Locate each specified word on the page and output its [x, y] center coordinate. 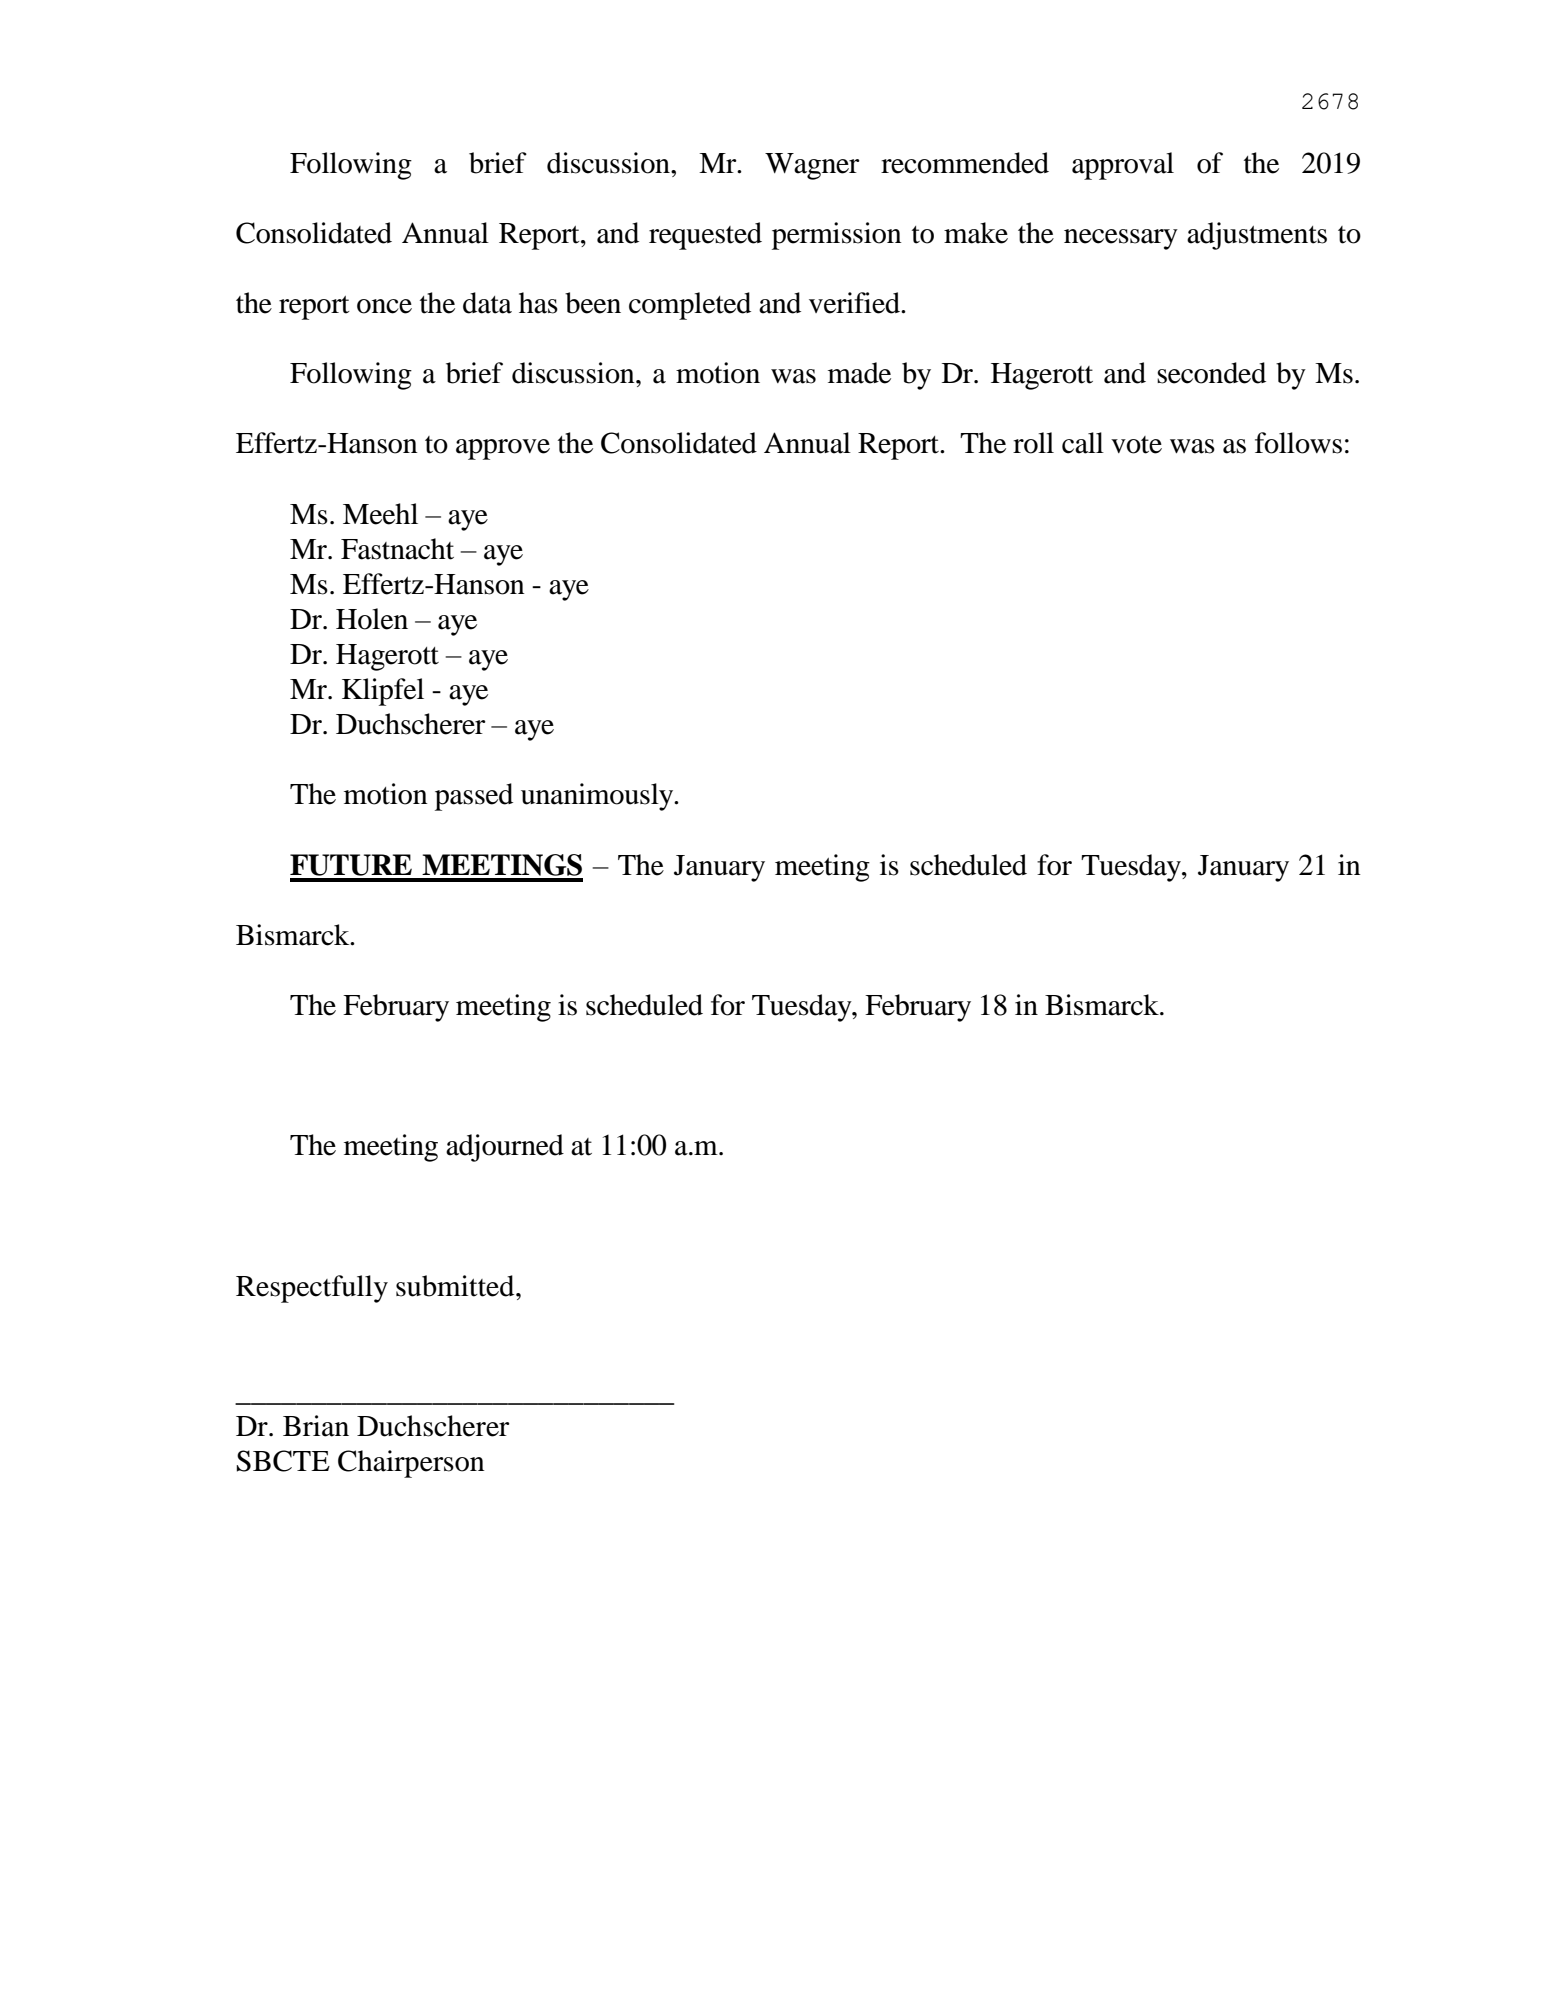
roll [1033, 443]
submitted [456, 1286]
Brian [316, 1426]
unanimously [598, 797]
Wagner [812, 166]
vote [1136, 445]
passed [474, 797]
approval [1123, 166]
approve [503, 449]
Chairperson [411, 1464]
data [487, 303]
